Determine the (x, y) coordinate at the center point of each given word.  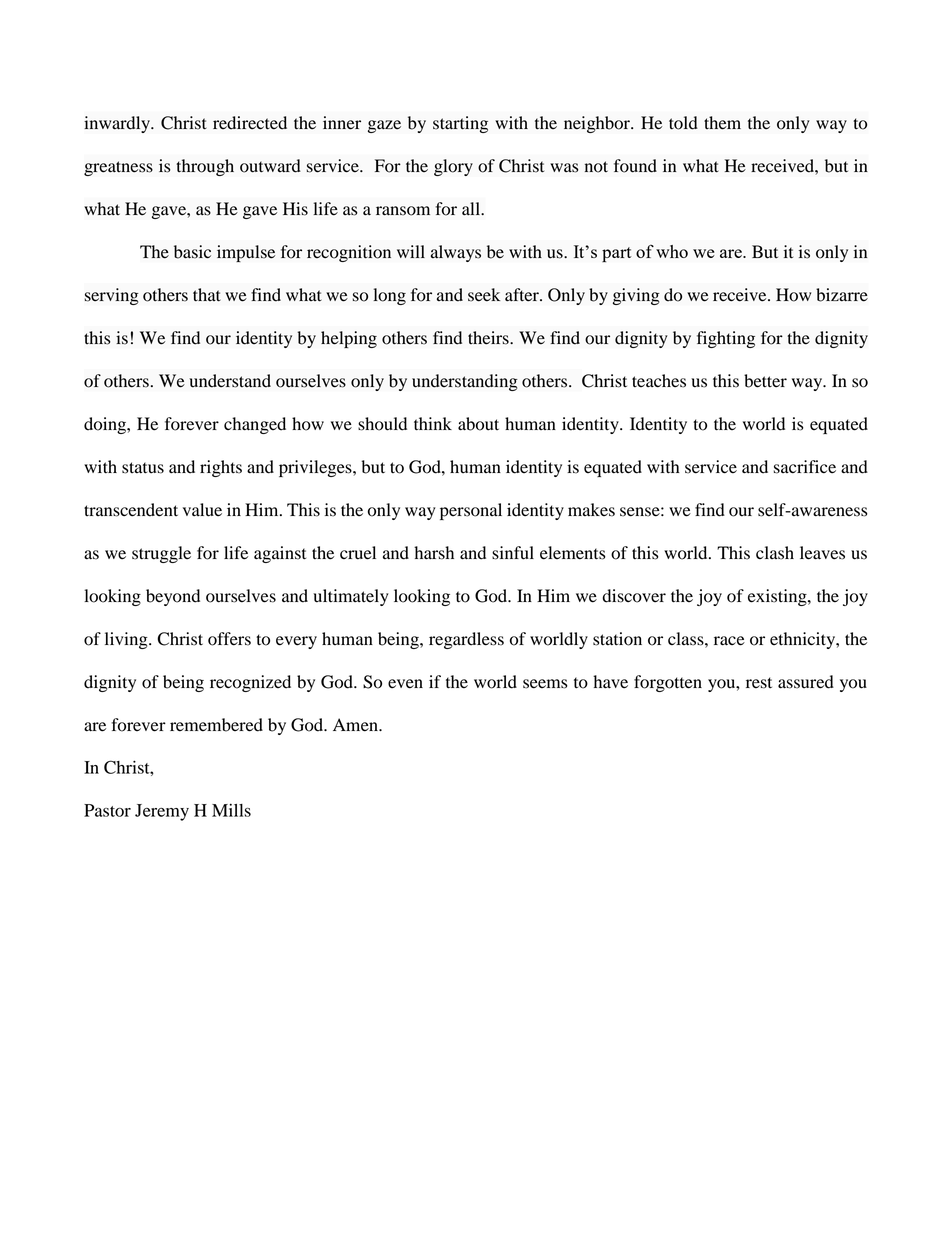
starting (460, 124)
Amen (356, 725)
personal (471, 511)
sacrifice (805, 467)
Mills (231, 810)
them (722, 123)
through (205, 167)
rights (221, 468)
